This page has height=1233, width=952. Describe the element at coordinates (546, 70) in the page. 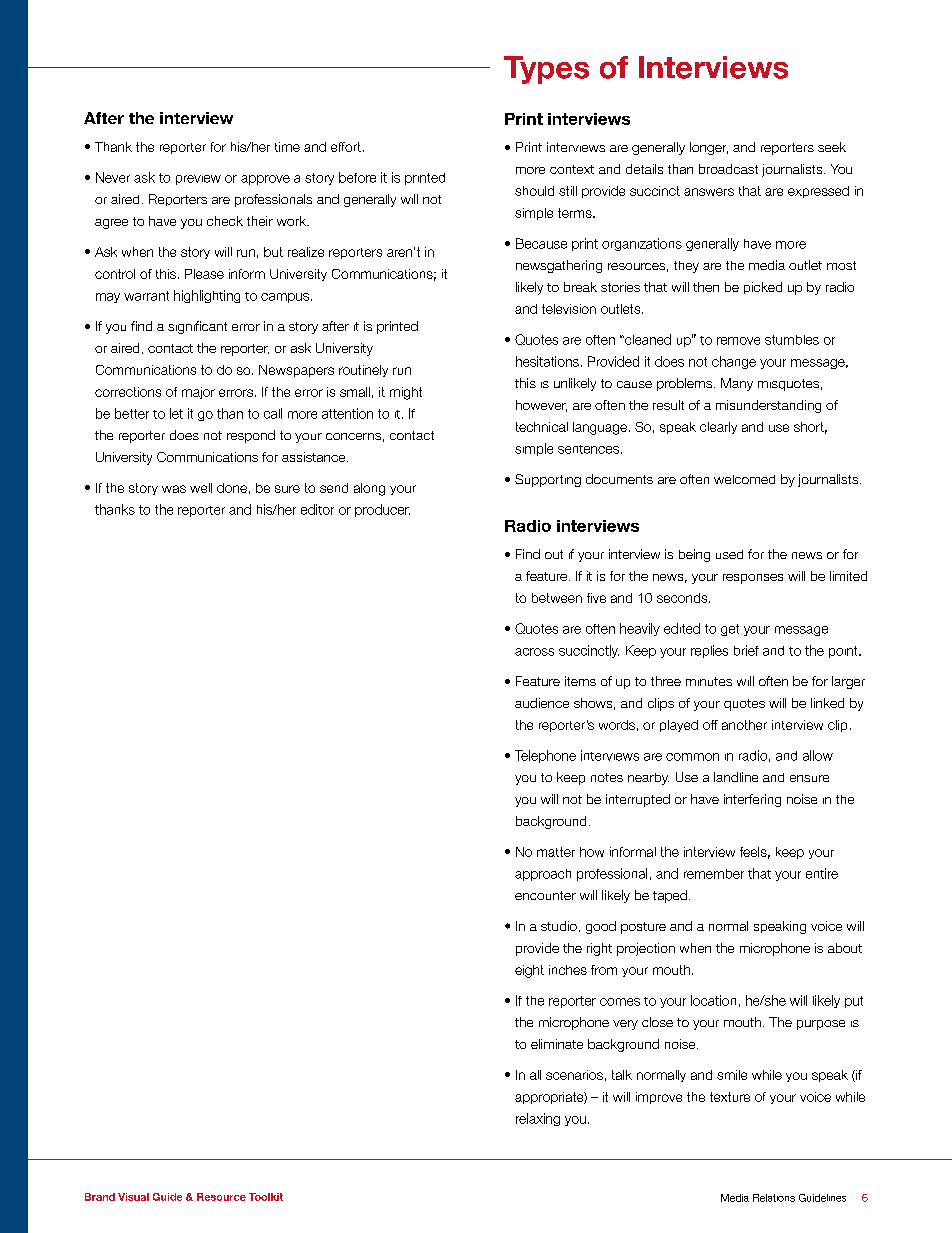

I see `Types` at that location.
